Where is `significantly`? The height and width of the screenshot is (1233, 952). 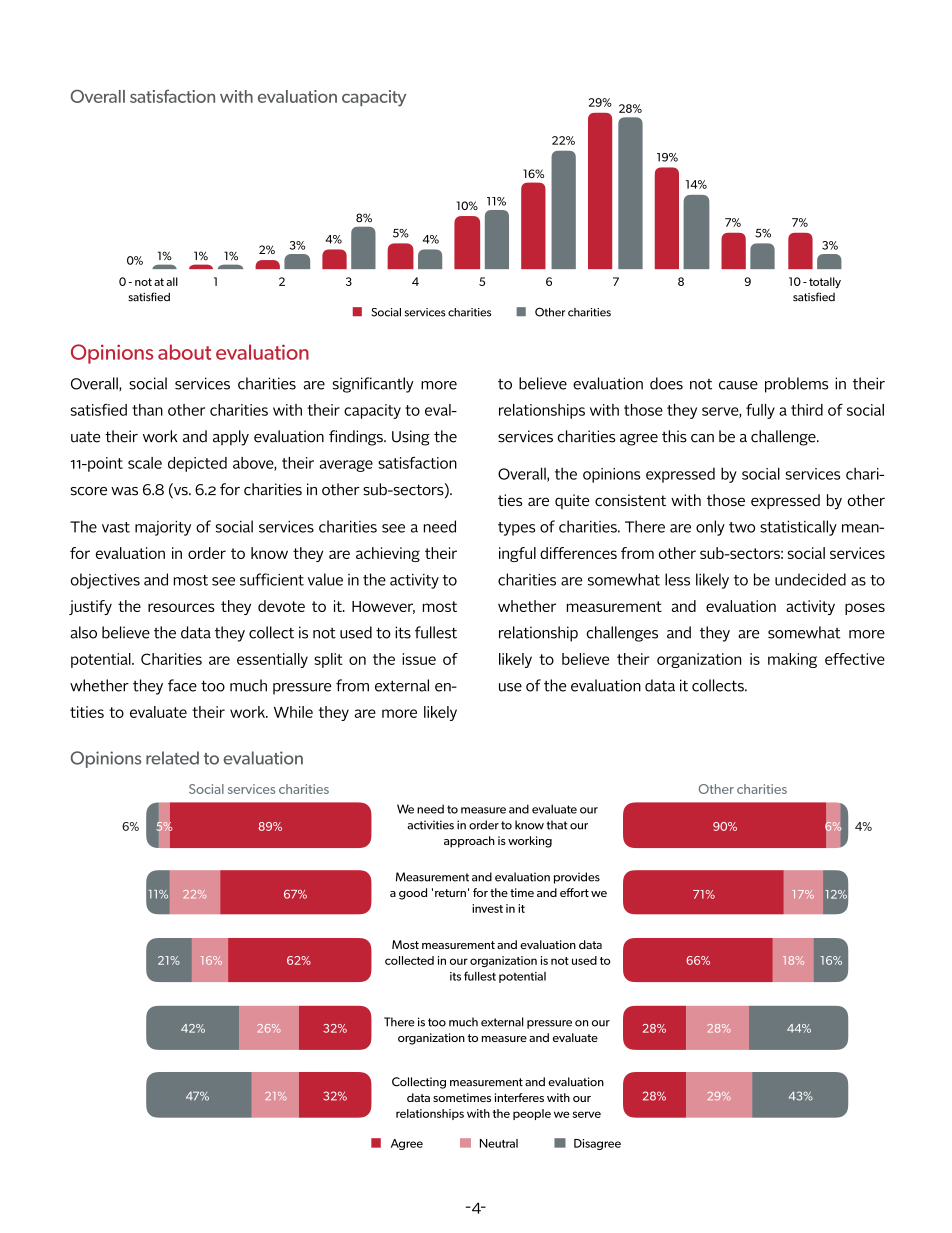
significantly is located at coordinates (373, 385).
